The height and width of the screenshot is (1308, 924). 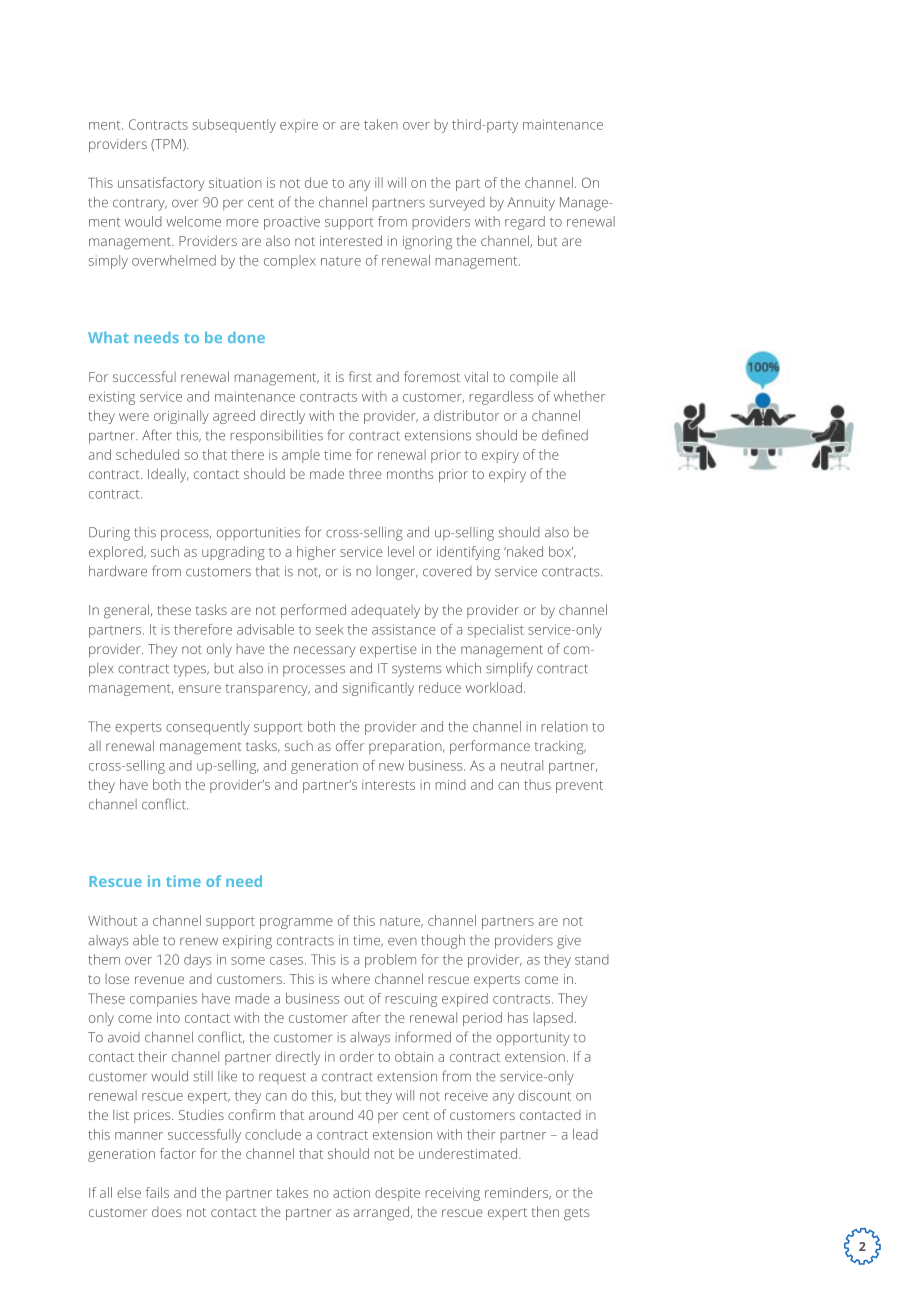 What do you see at coordinates (531, 204) in the screenshot?
I see `Annuity` at bounding box center [531, 204].
